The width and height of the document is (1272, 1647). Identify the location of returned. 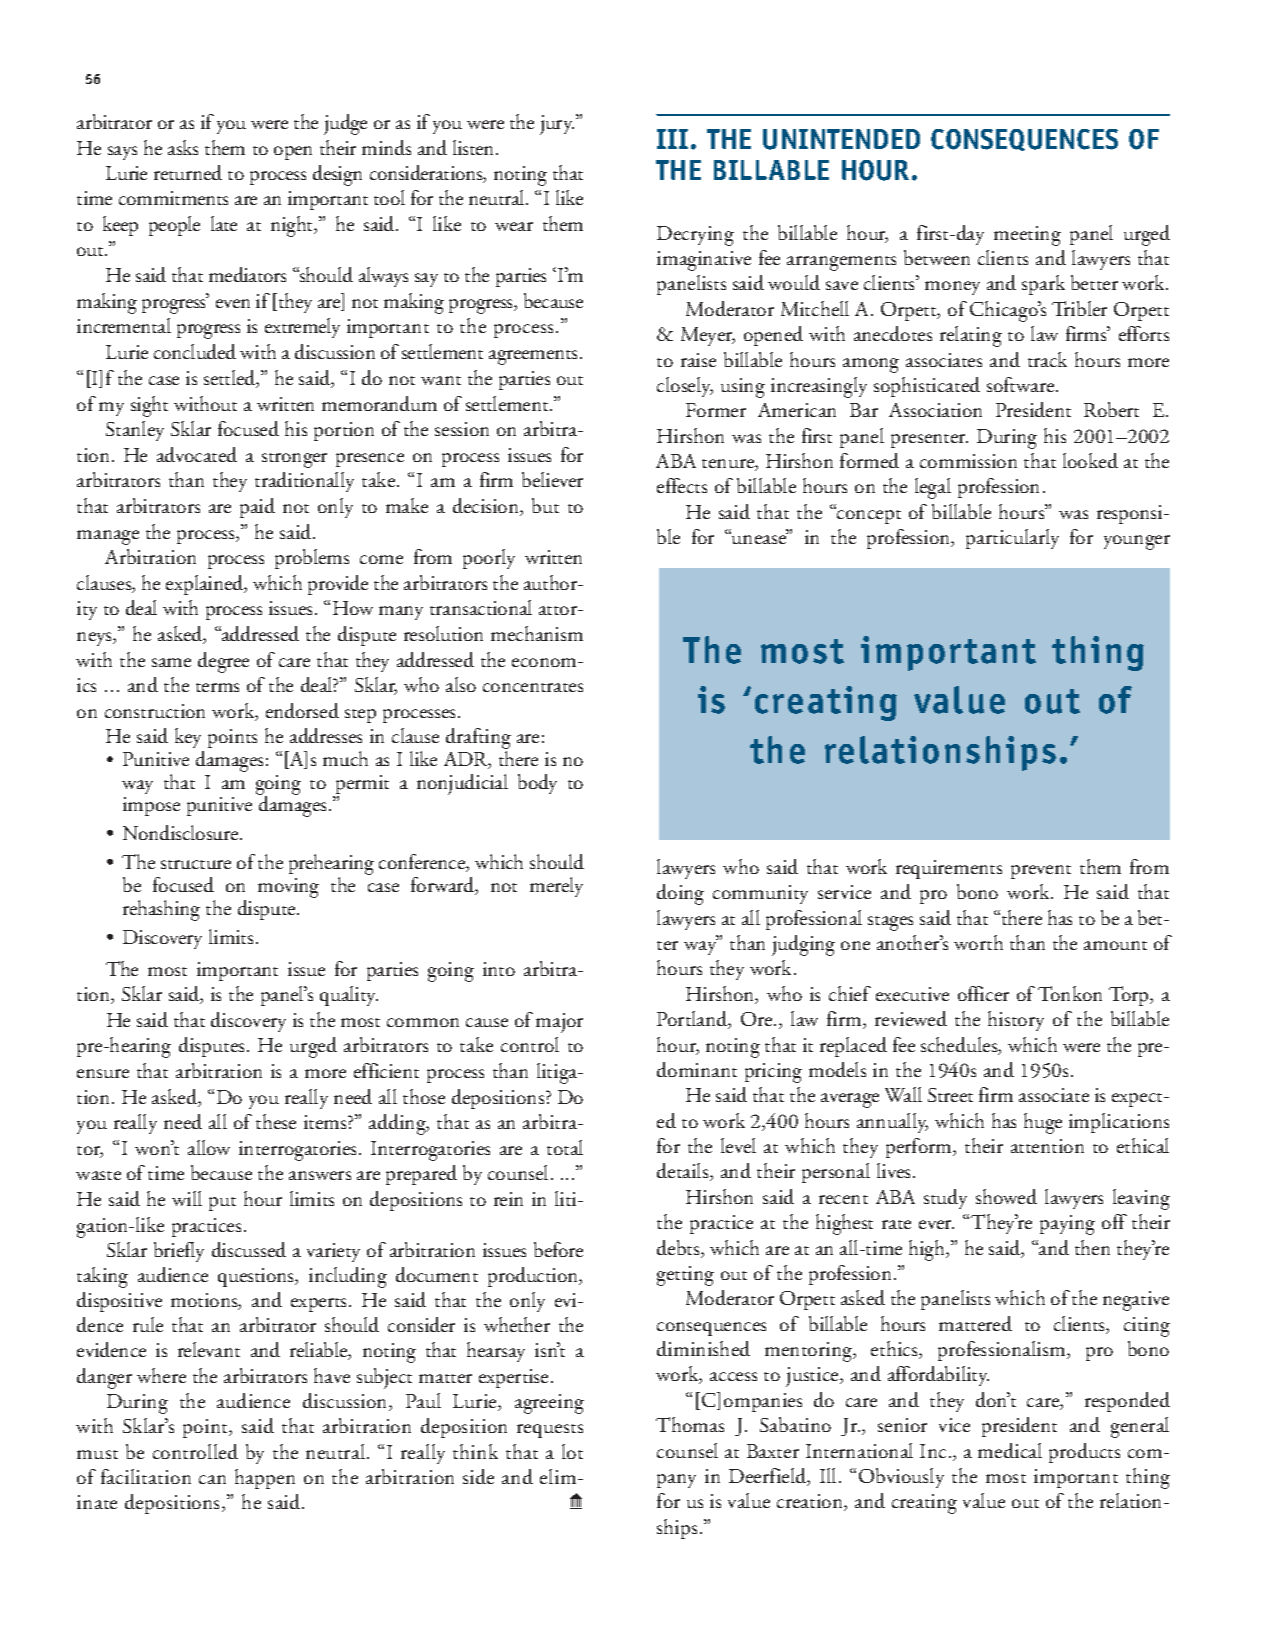
(188, 172).
